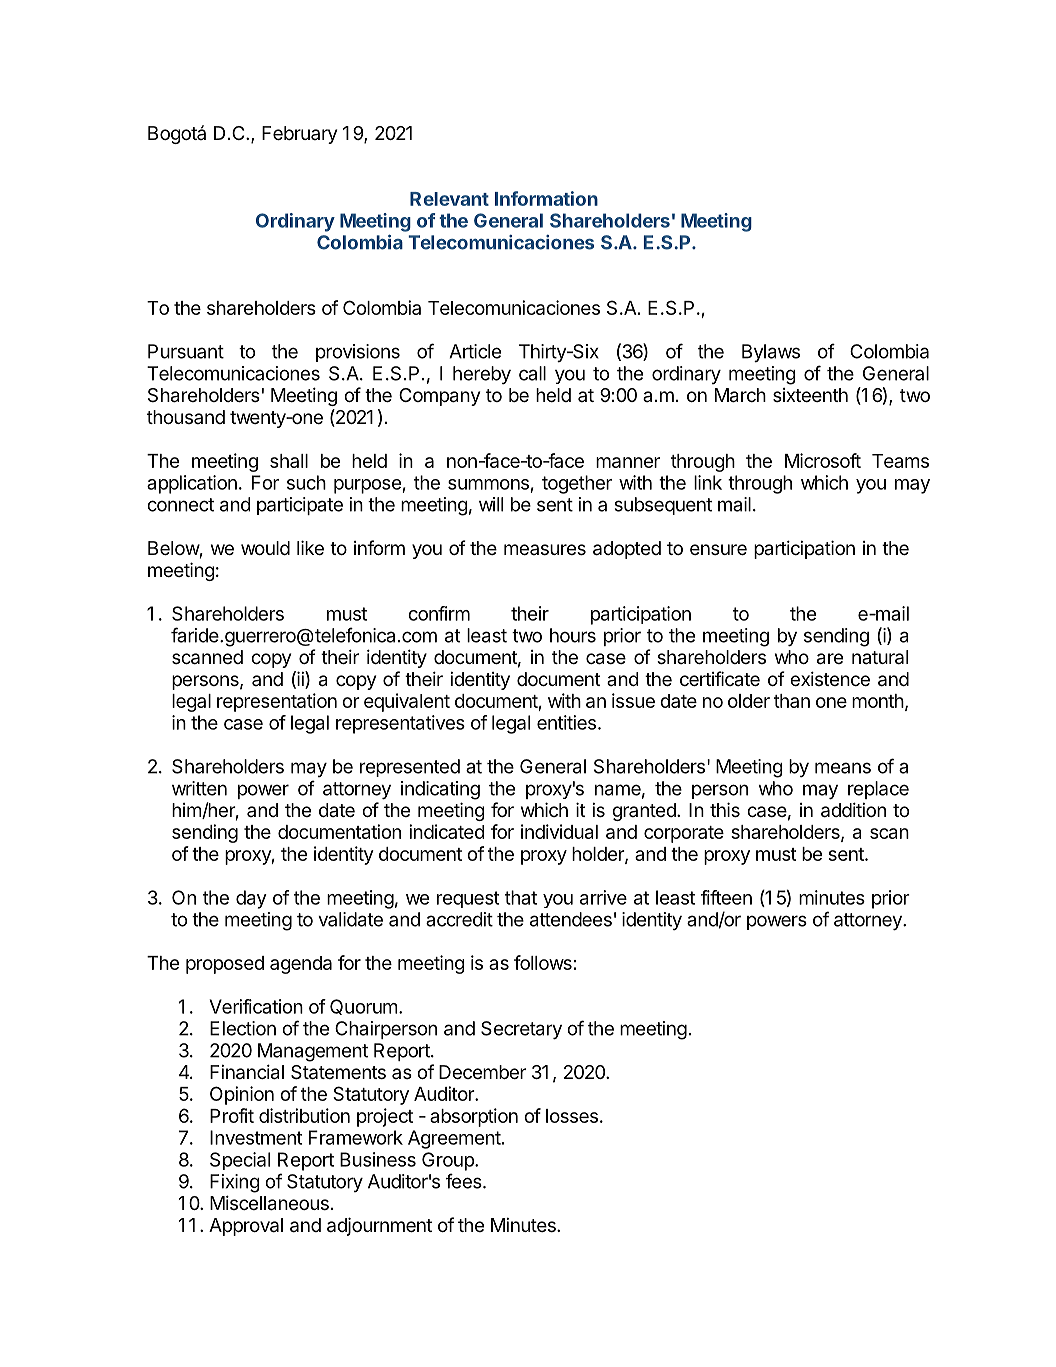 The height and width of the document is (1367, 1056). Describe the element at coordinates (269, 1203) in the document. I see `Miscellaneous` at that location.
